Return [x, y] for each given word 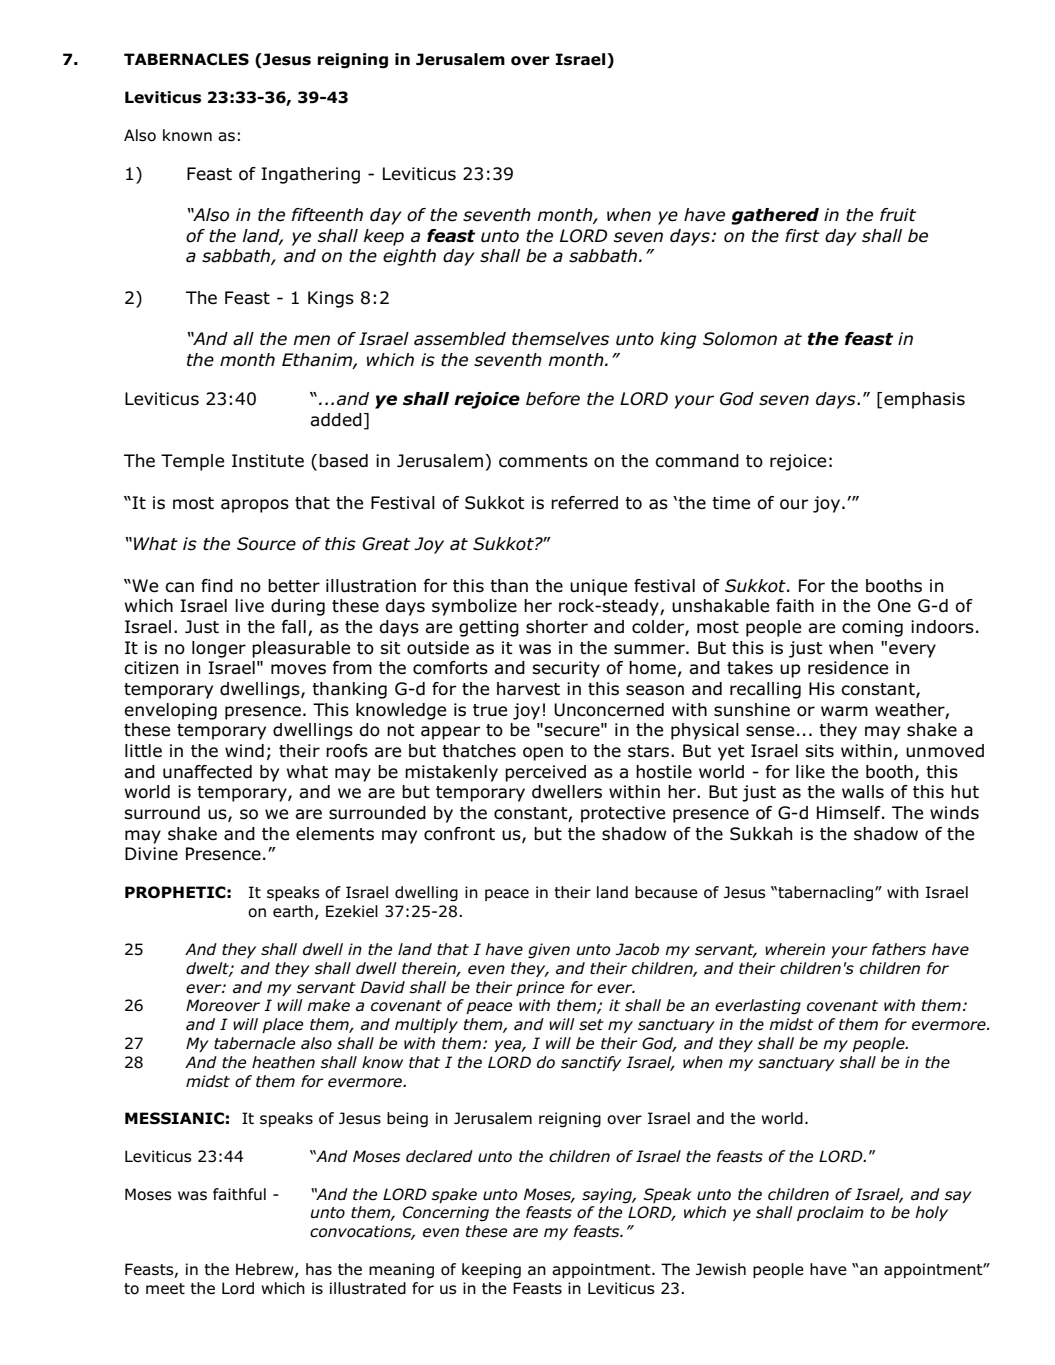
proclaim [830, 1213]
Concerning [446, 1214]
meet [165, 1289]
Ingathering [310, 175]
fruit [898, 215]
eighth [409, 257]
